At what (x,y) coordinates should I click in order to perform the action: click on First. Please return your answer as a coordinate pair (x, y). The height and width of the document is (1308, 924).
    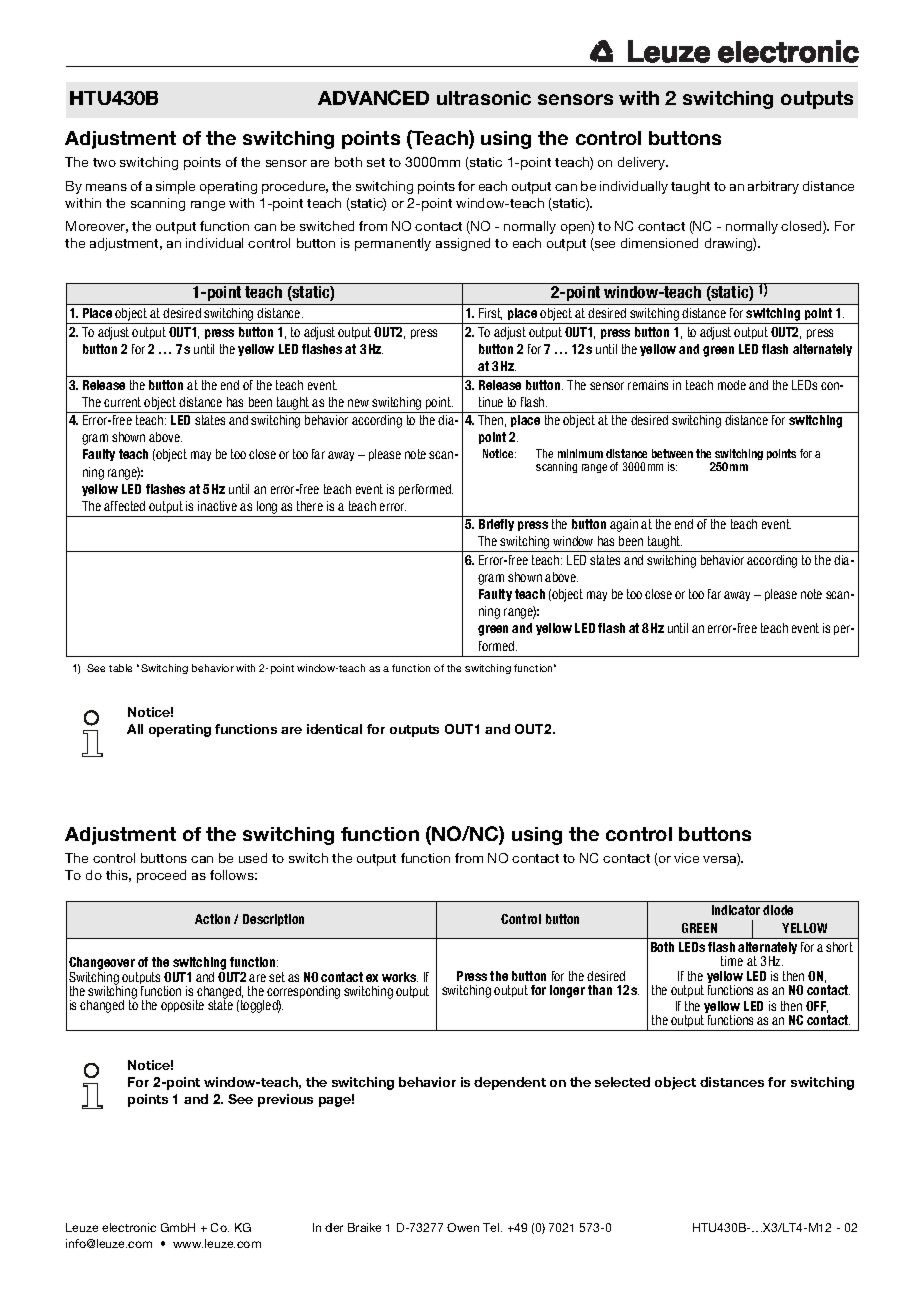
    Looking at the image, I should click on (490, 314).
